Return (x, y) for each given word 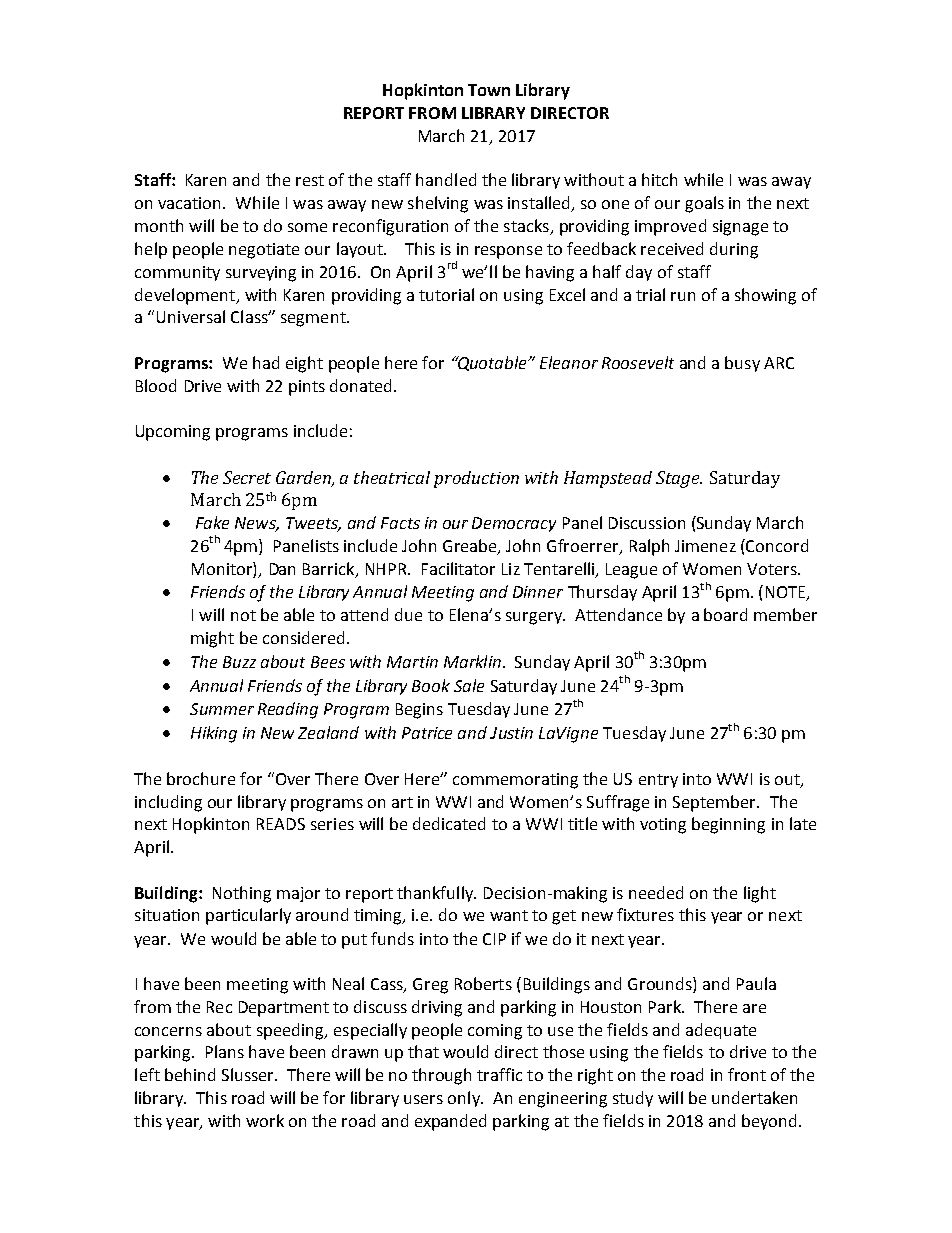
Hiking (214, 734)
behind (190, 1074)
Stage (679, 479)
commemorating (515, 781)
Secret (247, 477)
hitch (659, 179)
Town (489, 90)
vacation (191, 203)
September (716, 803)
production (476, 479)
